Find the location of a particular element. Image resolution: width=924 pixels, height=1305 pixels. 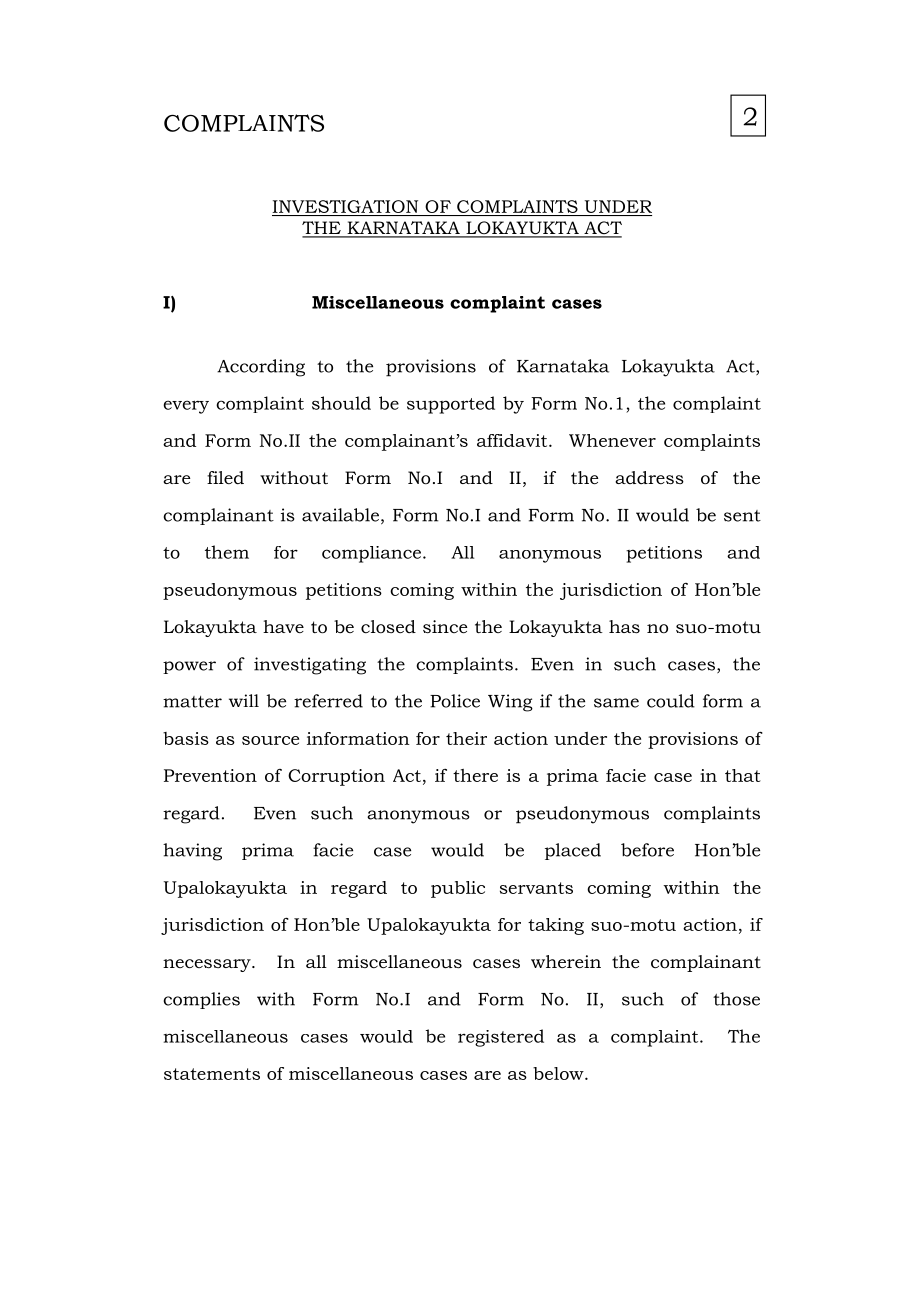

registered is located at coordinates (501, 1038).
